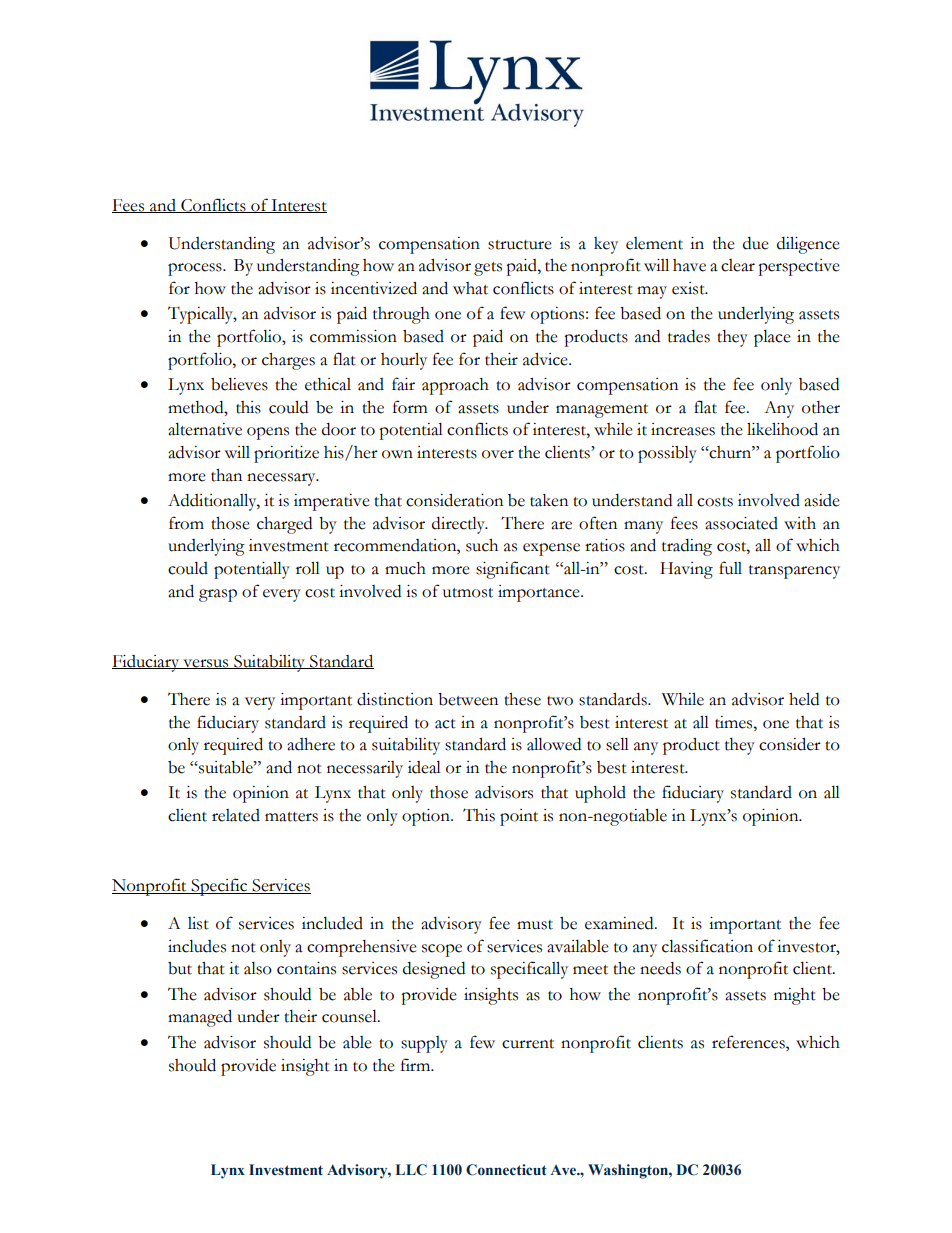 The image size is (952, 1233). What do you see at coordinates (411, 1170) in the screenshot?
I see `LLC` at bounding box center [411, 1170].
